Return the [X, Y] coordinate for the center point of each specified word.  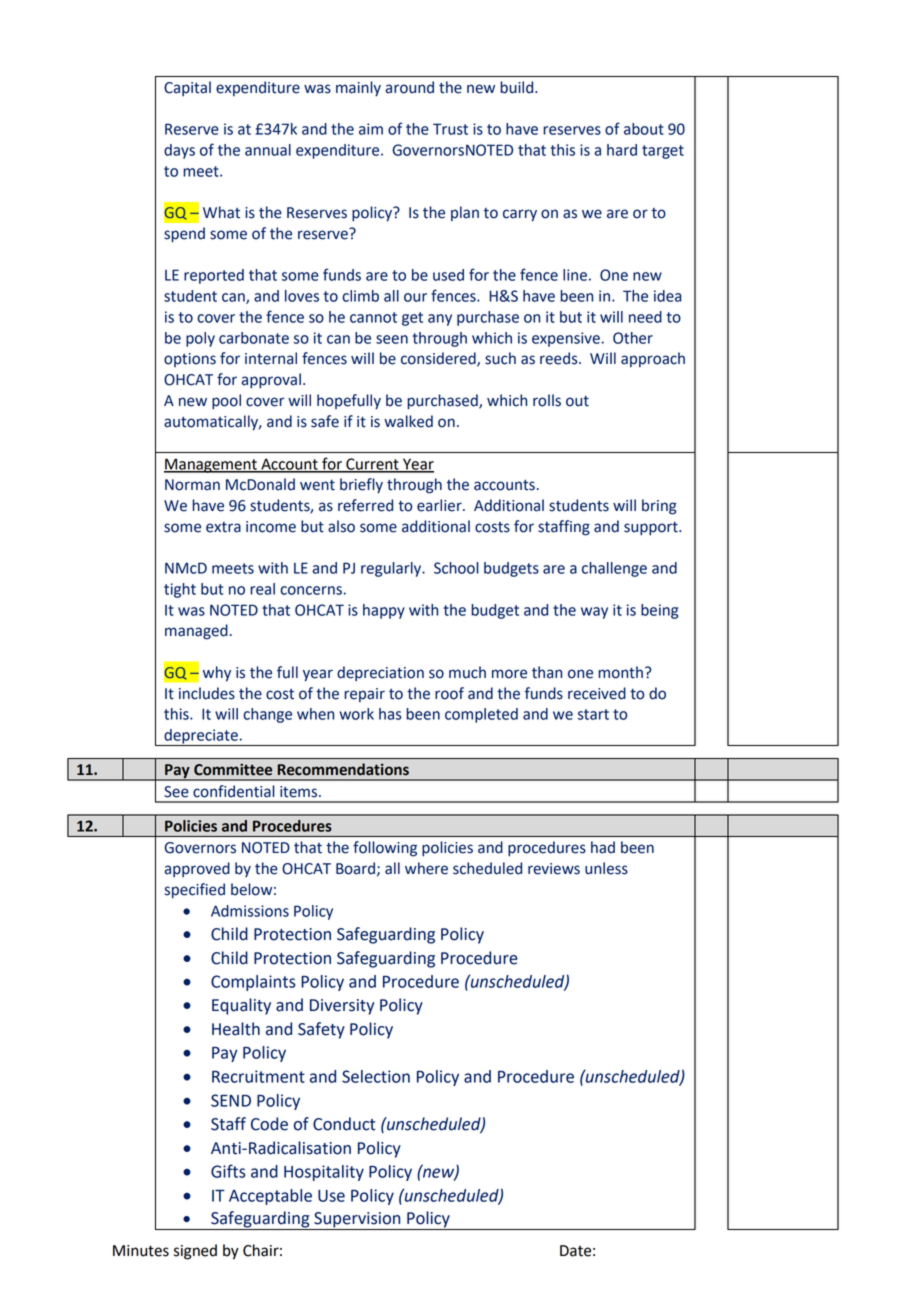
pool [226, 402]
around [410, 87]
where [426, 868]
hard [622, 150]
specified [195, 891]
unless [606, 868]
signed [195, 1252]
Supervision [357, 1221]
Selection [376, 1076]
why [217, 674]
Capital [187, 88]
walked [408, 421]
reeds [560, 358]
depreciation [380, 673]
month [620, 672]
